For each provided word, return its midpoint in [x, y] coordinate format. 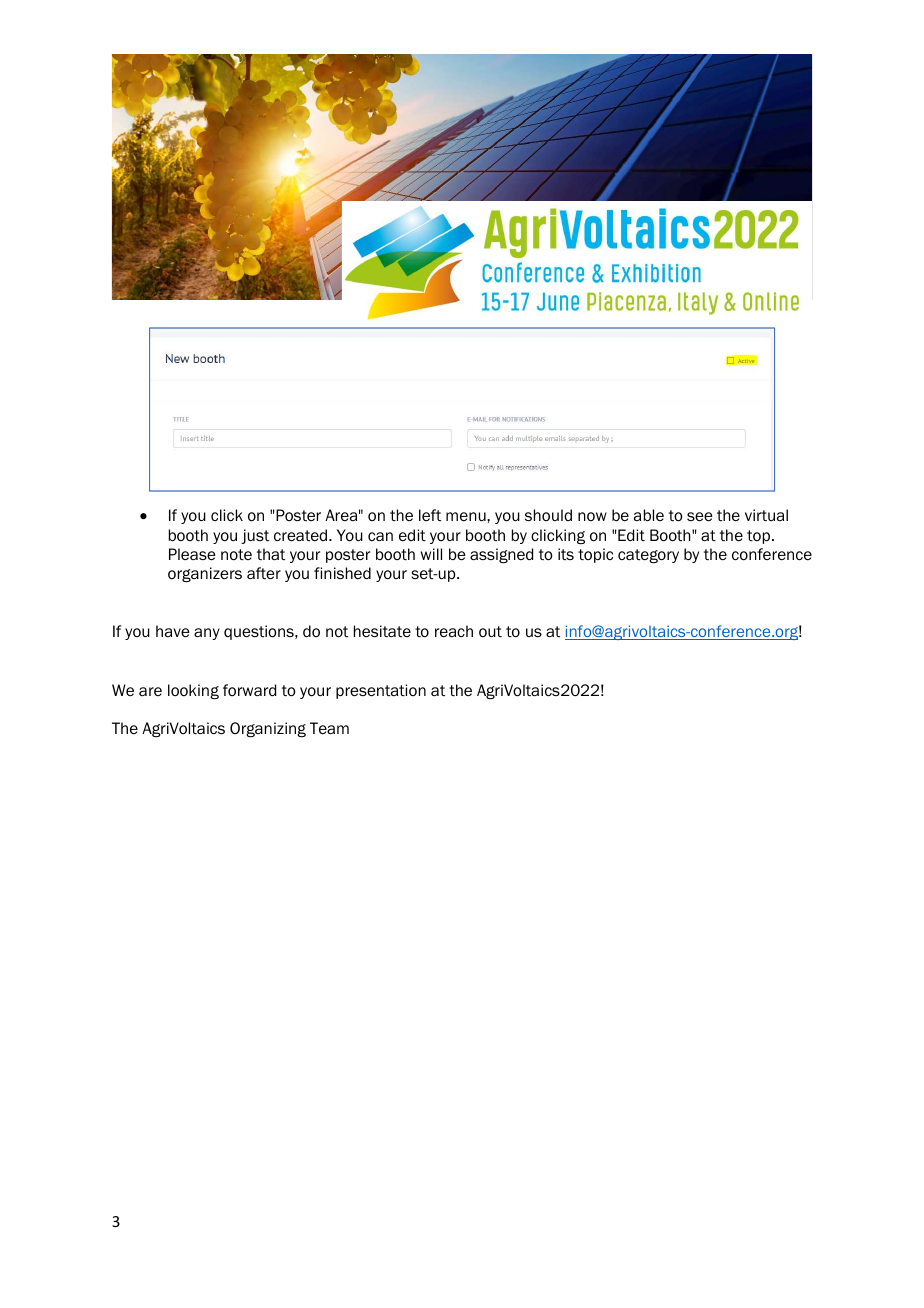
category [648, 556]
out [490, 632]
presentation [381, 691]
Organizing [268, 729]
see [700, 517]
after [264, 573]
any [207, 634]
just [255, 536]
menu [467, 516]
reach [454, 631]
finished [342, 573]
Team [329, 728]
